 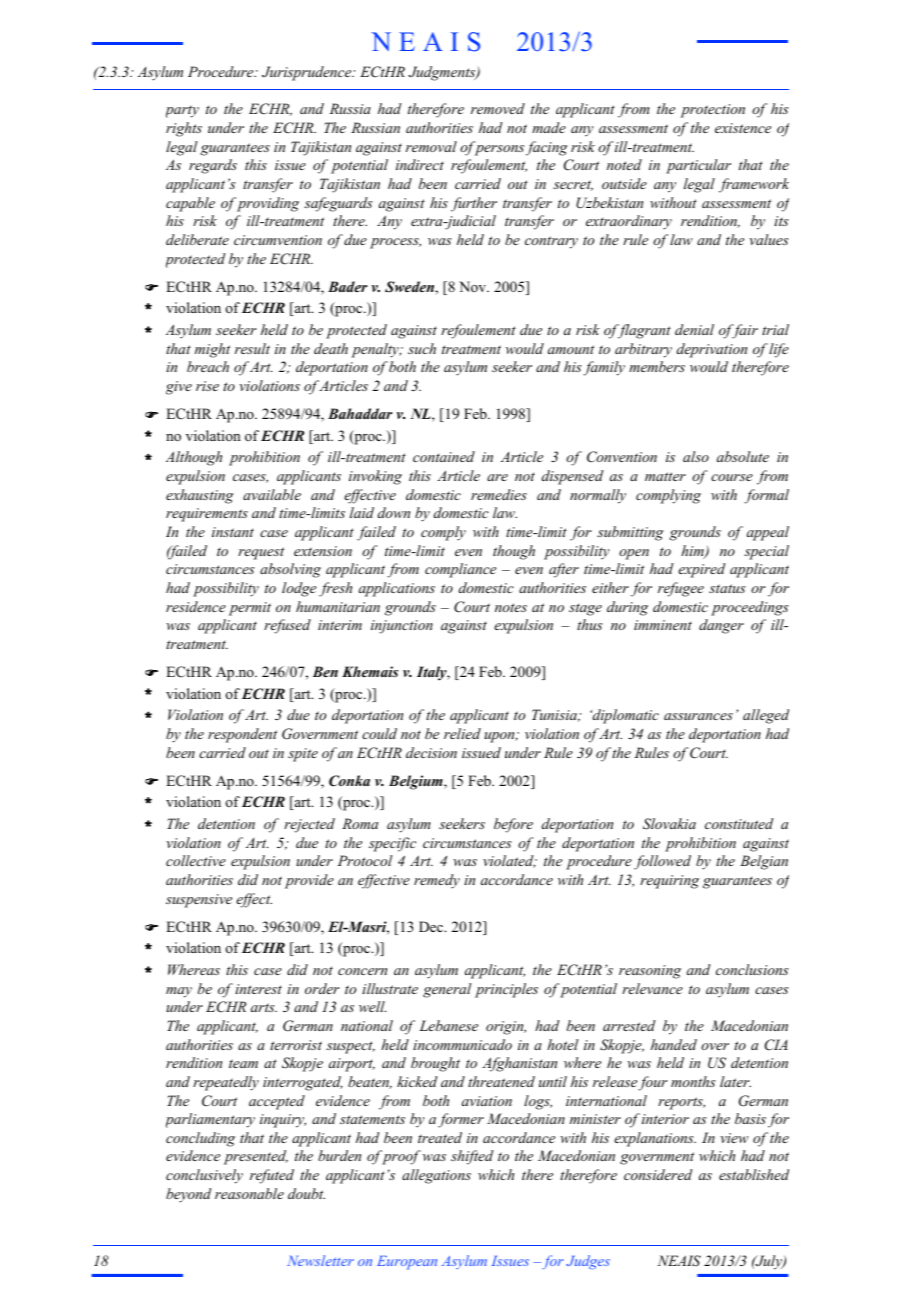 I want to click on removed, so click(x=498, y=108).
